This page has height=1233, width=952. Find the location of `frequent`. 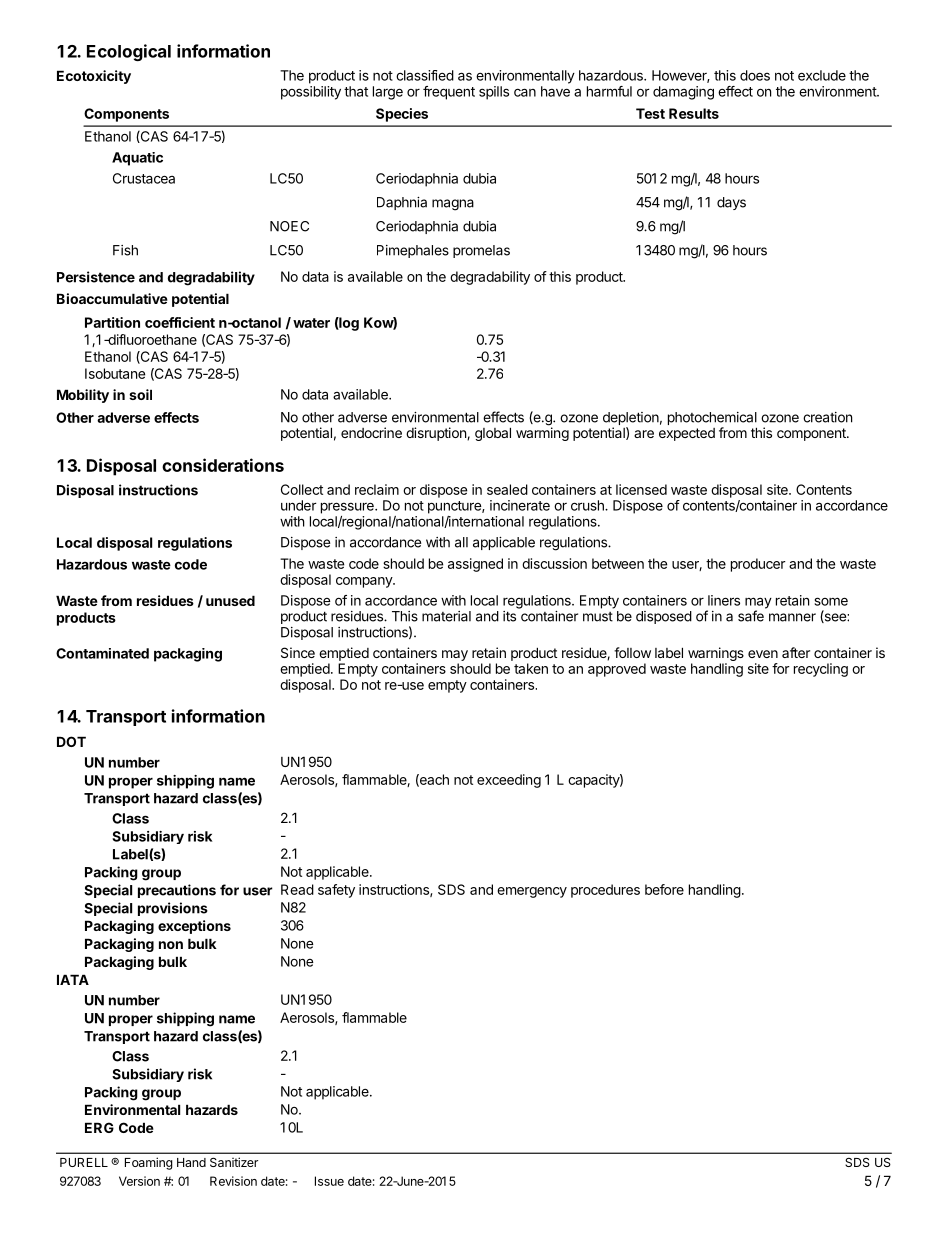

frequent is located at coordinates (449, 93).
